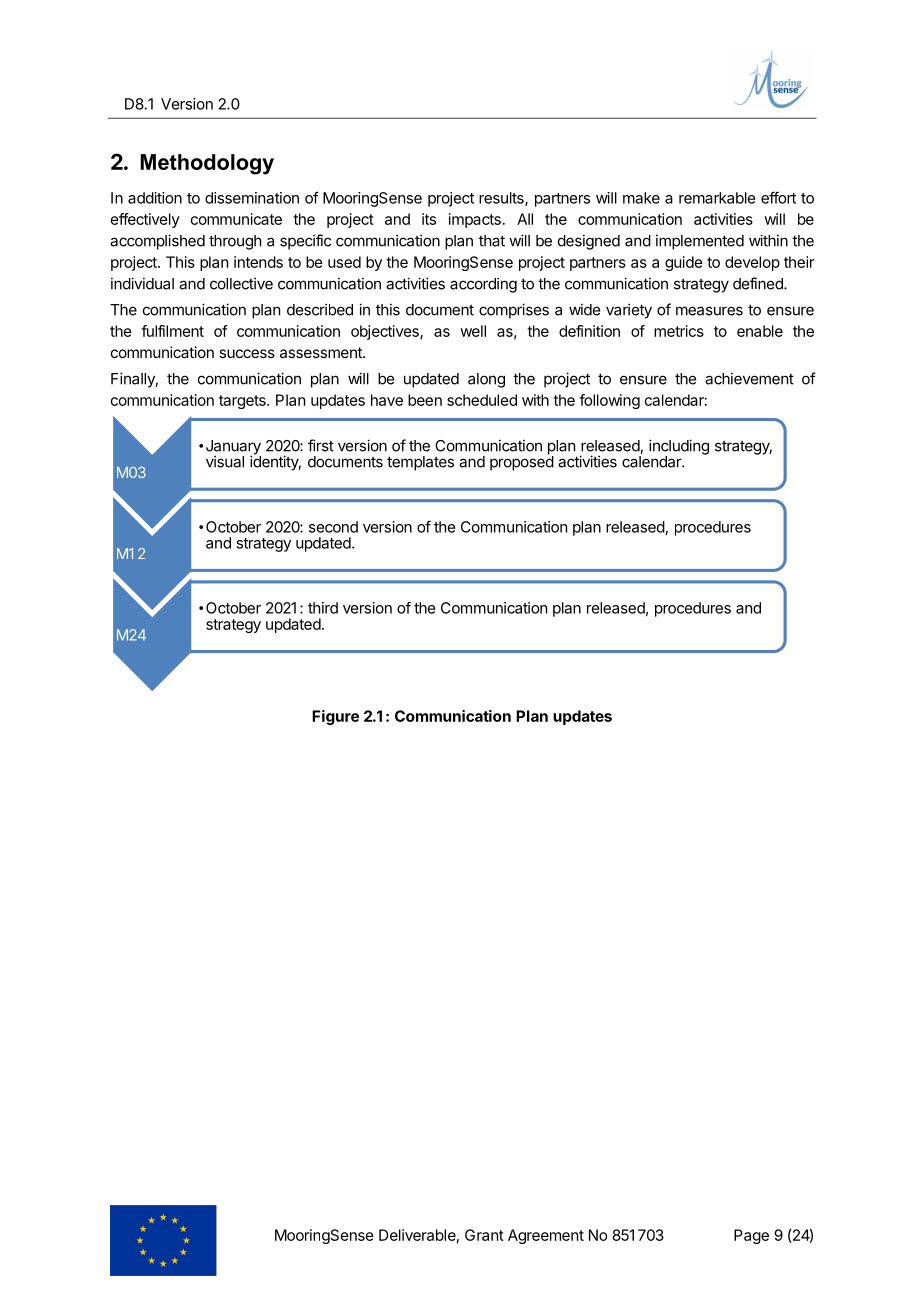 This screenshot has width=924, height=1308. Describe the element at coordinates (335, 717) in the screenshot. I see `Figure` at that location.
